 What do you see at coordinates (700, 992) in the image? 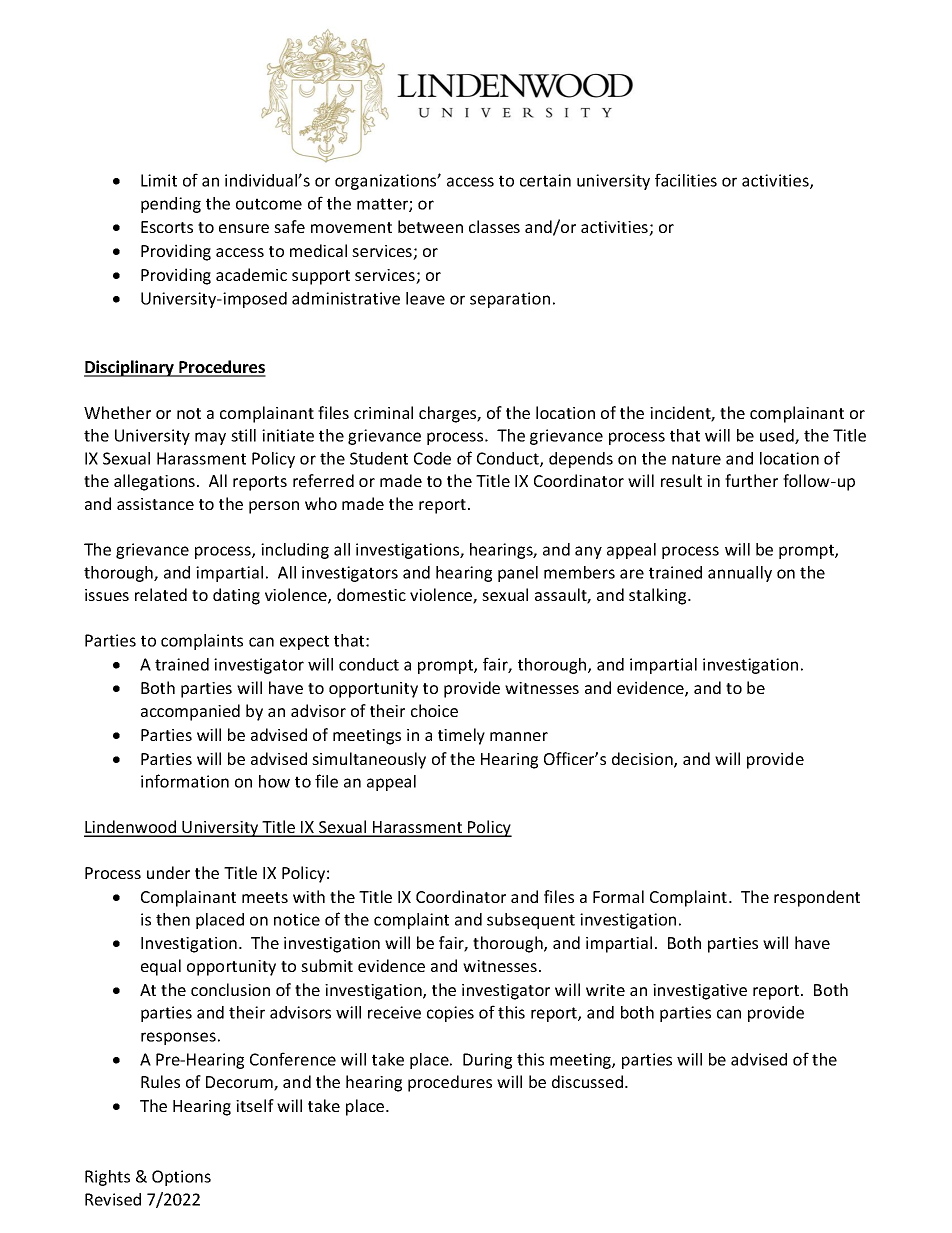
I see `investigative` at bounding box center [700, 992].
